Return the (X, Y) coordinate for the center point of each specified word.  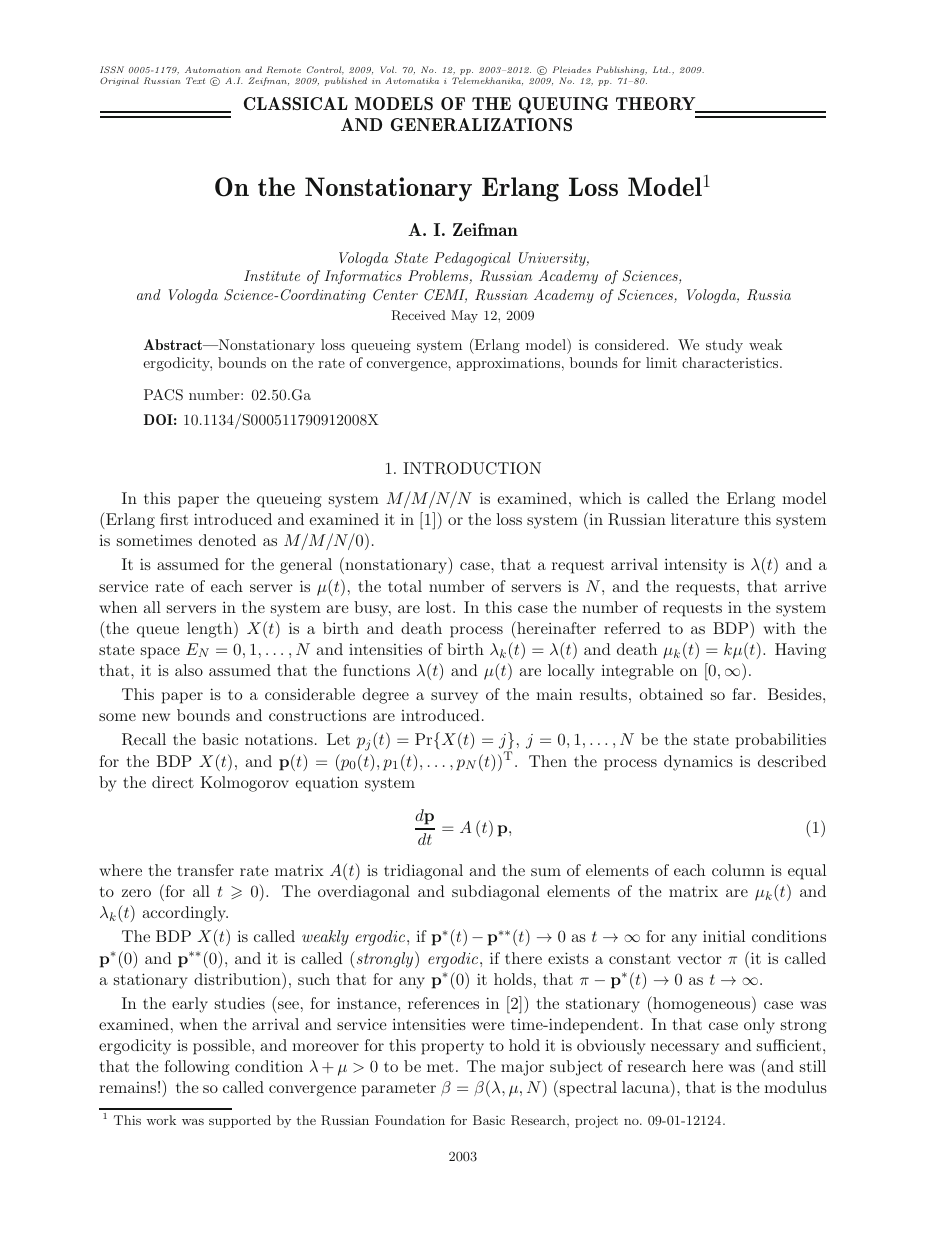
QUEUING (563, 105)
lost (438, 607)
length (211, 629)
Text (195, 80)
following (197, 1068)
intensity (695, 566)
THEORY (657, 105)
